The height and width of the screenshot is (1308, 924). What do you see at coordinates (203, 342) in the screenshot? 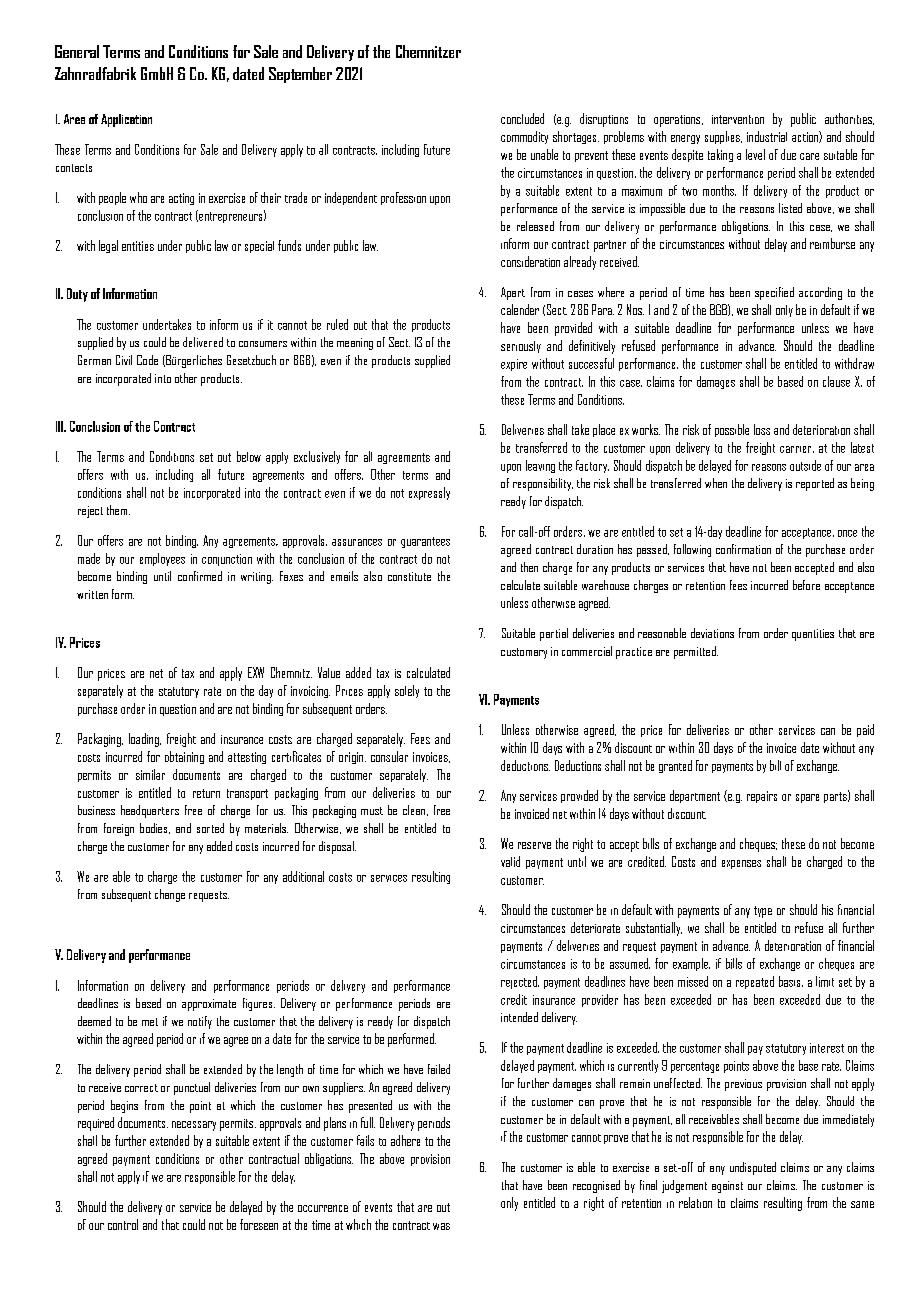
I see `delivered` at bounding box center [203, 342].
